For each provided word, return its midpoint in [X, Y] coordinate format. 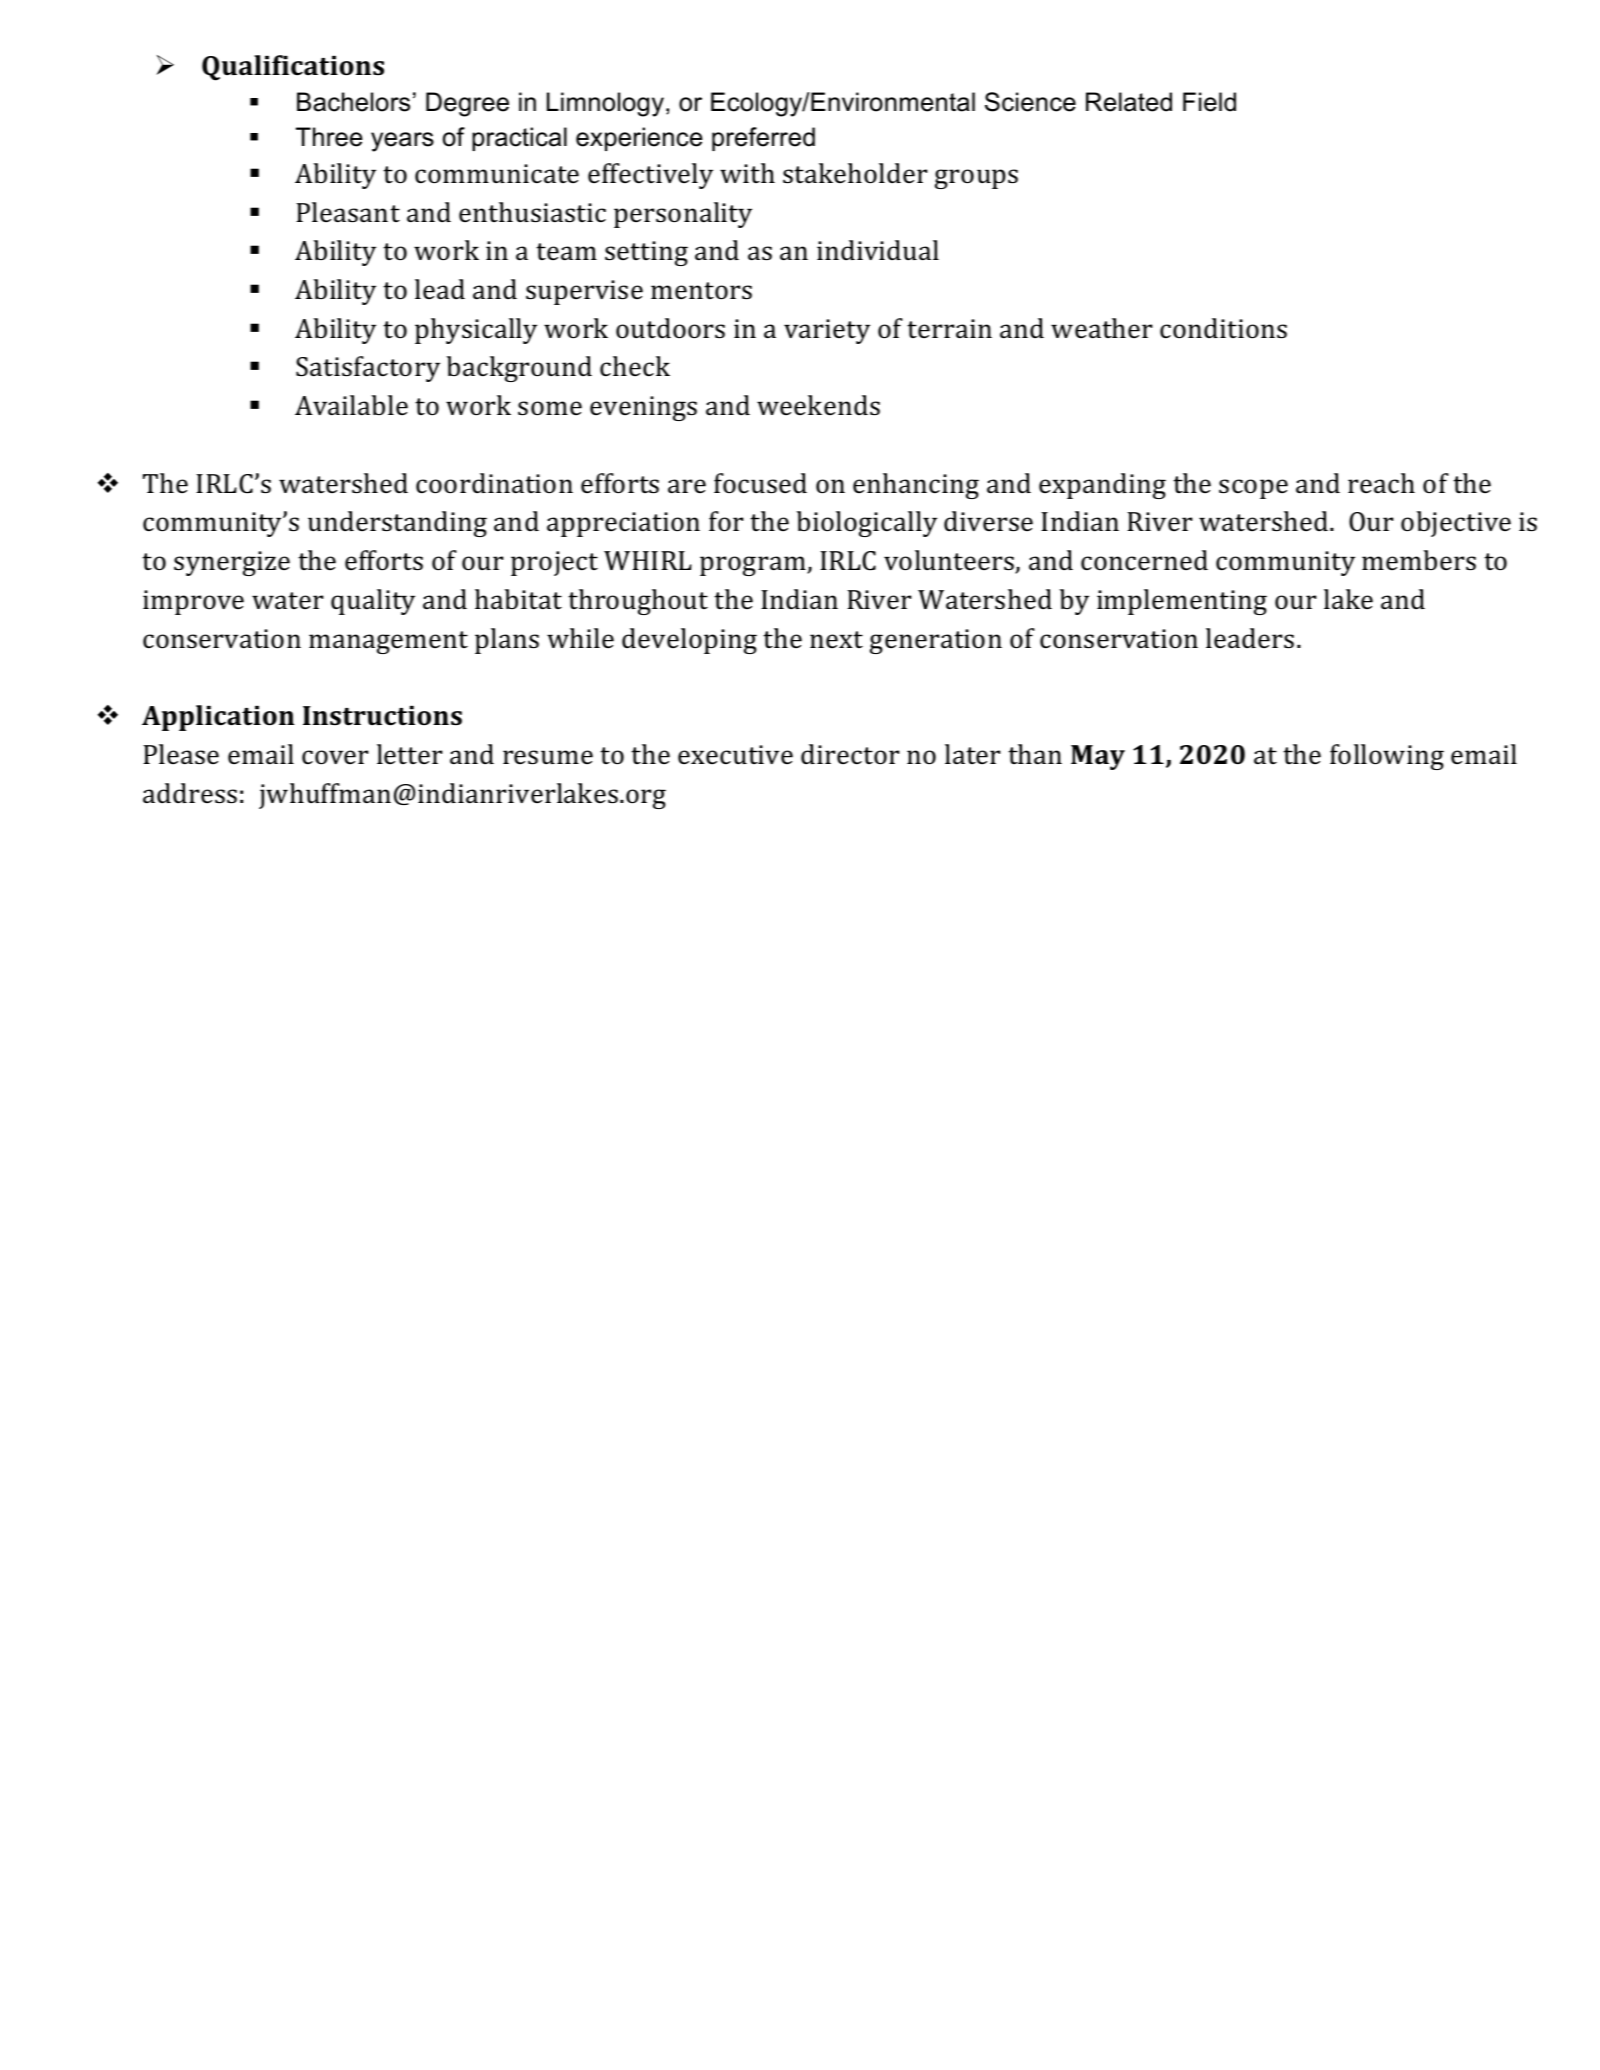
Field [1209, 102]
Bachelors [353, 102]
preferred [763, 139]
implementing [1182, 602]
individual [878, 250]
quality [373, 602]
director [850, 754]
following [1387, 757]
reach [1381, 483]
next [836, 640]
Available [351, 405]
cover [335, 757]
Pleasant [348, 212]
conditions [1223, 328]
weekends [818, 405]
